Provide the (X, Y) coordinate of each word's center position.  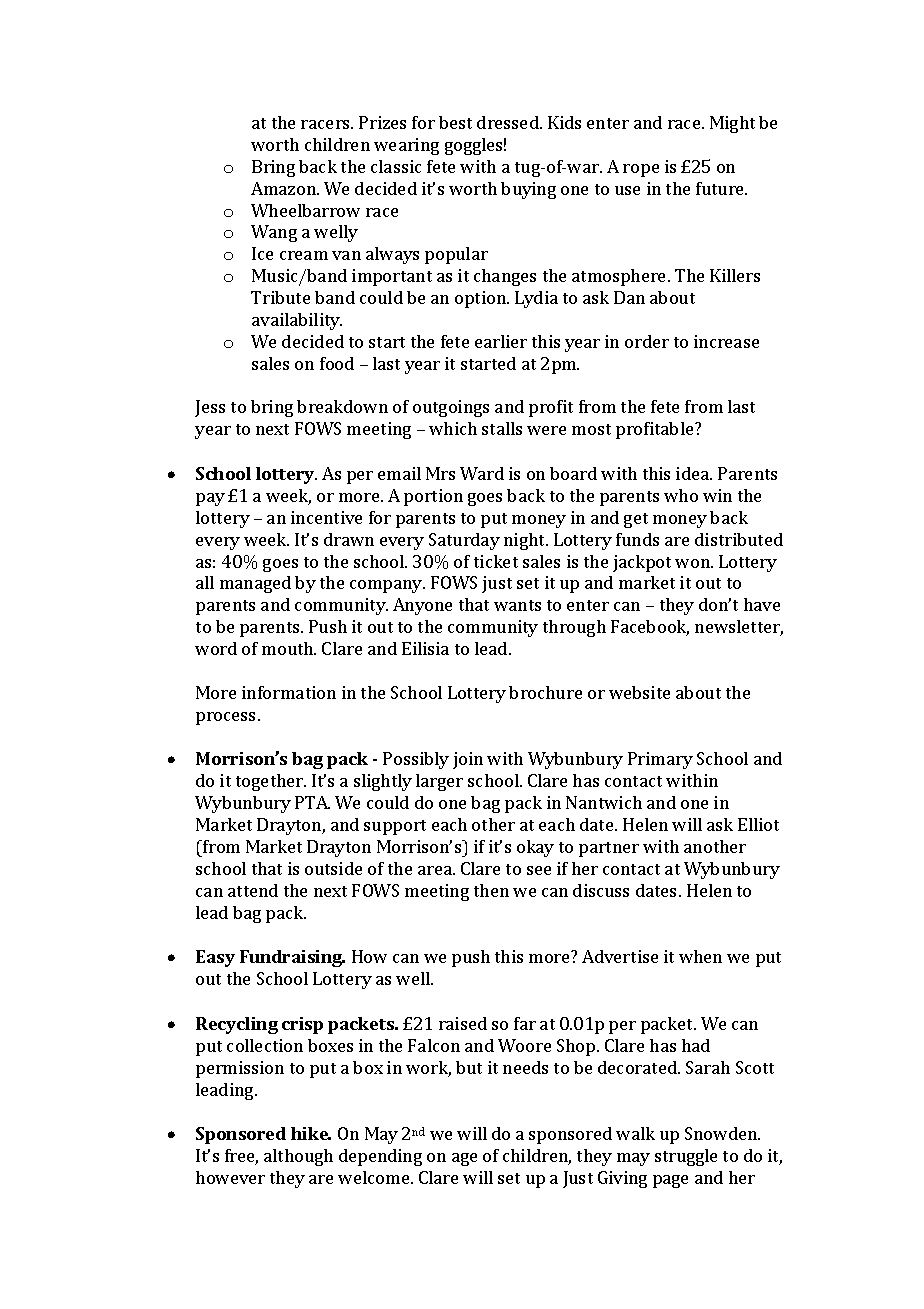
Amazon (284, 188)
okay (535, 848)
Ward (482, 473)
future (721, 188)
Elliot (758, 824)
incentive (326, 517)
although (298, 1157)
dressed (509, 122)
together (271, 782)
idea (694, 473)
